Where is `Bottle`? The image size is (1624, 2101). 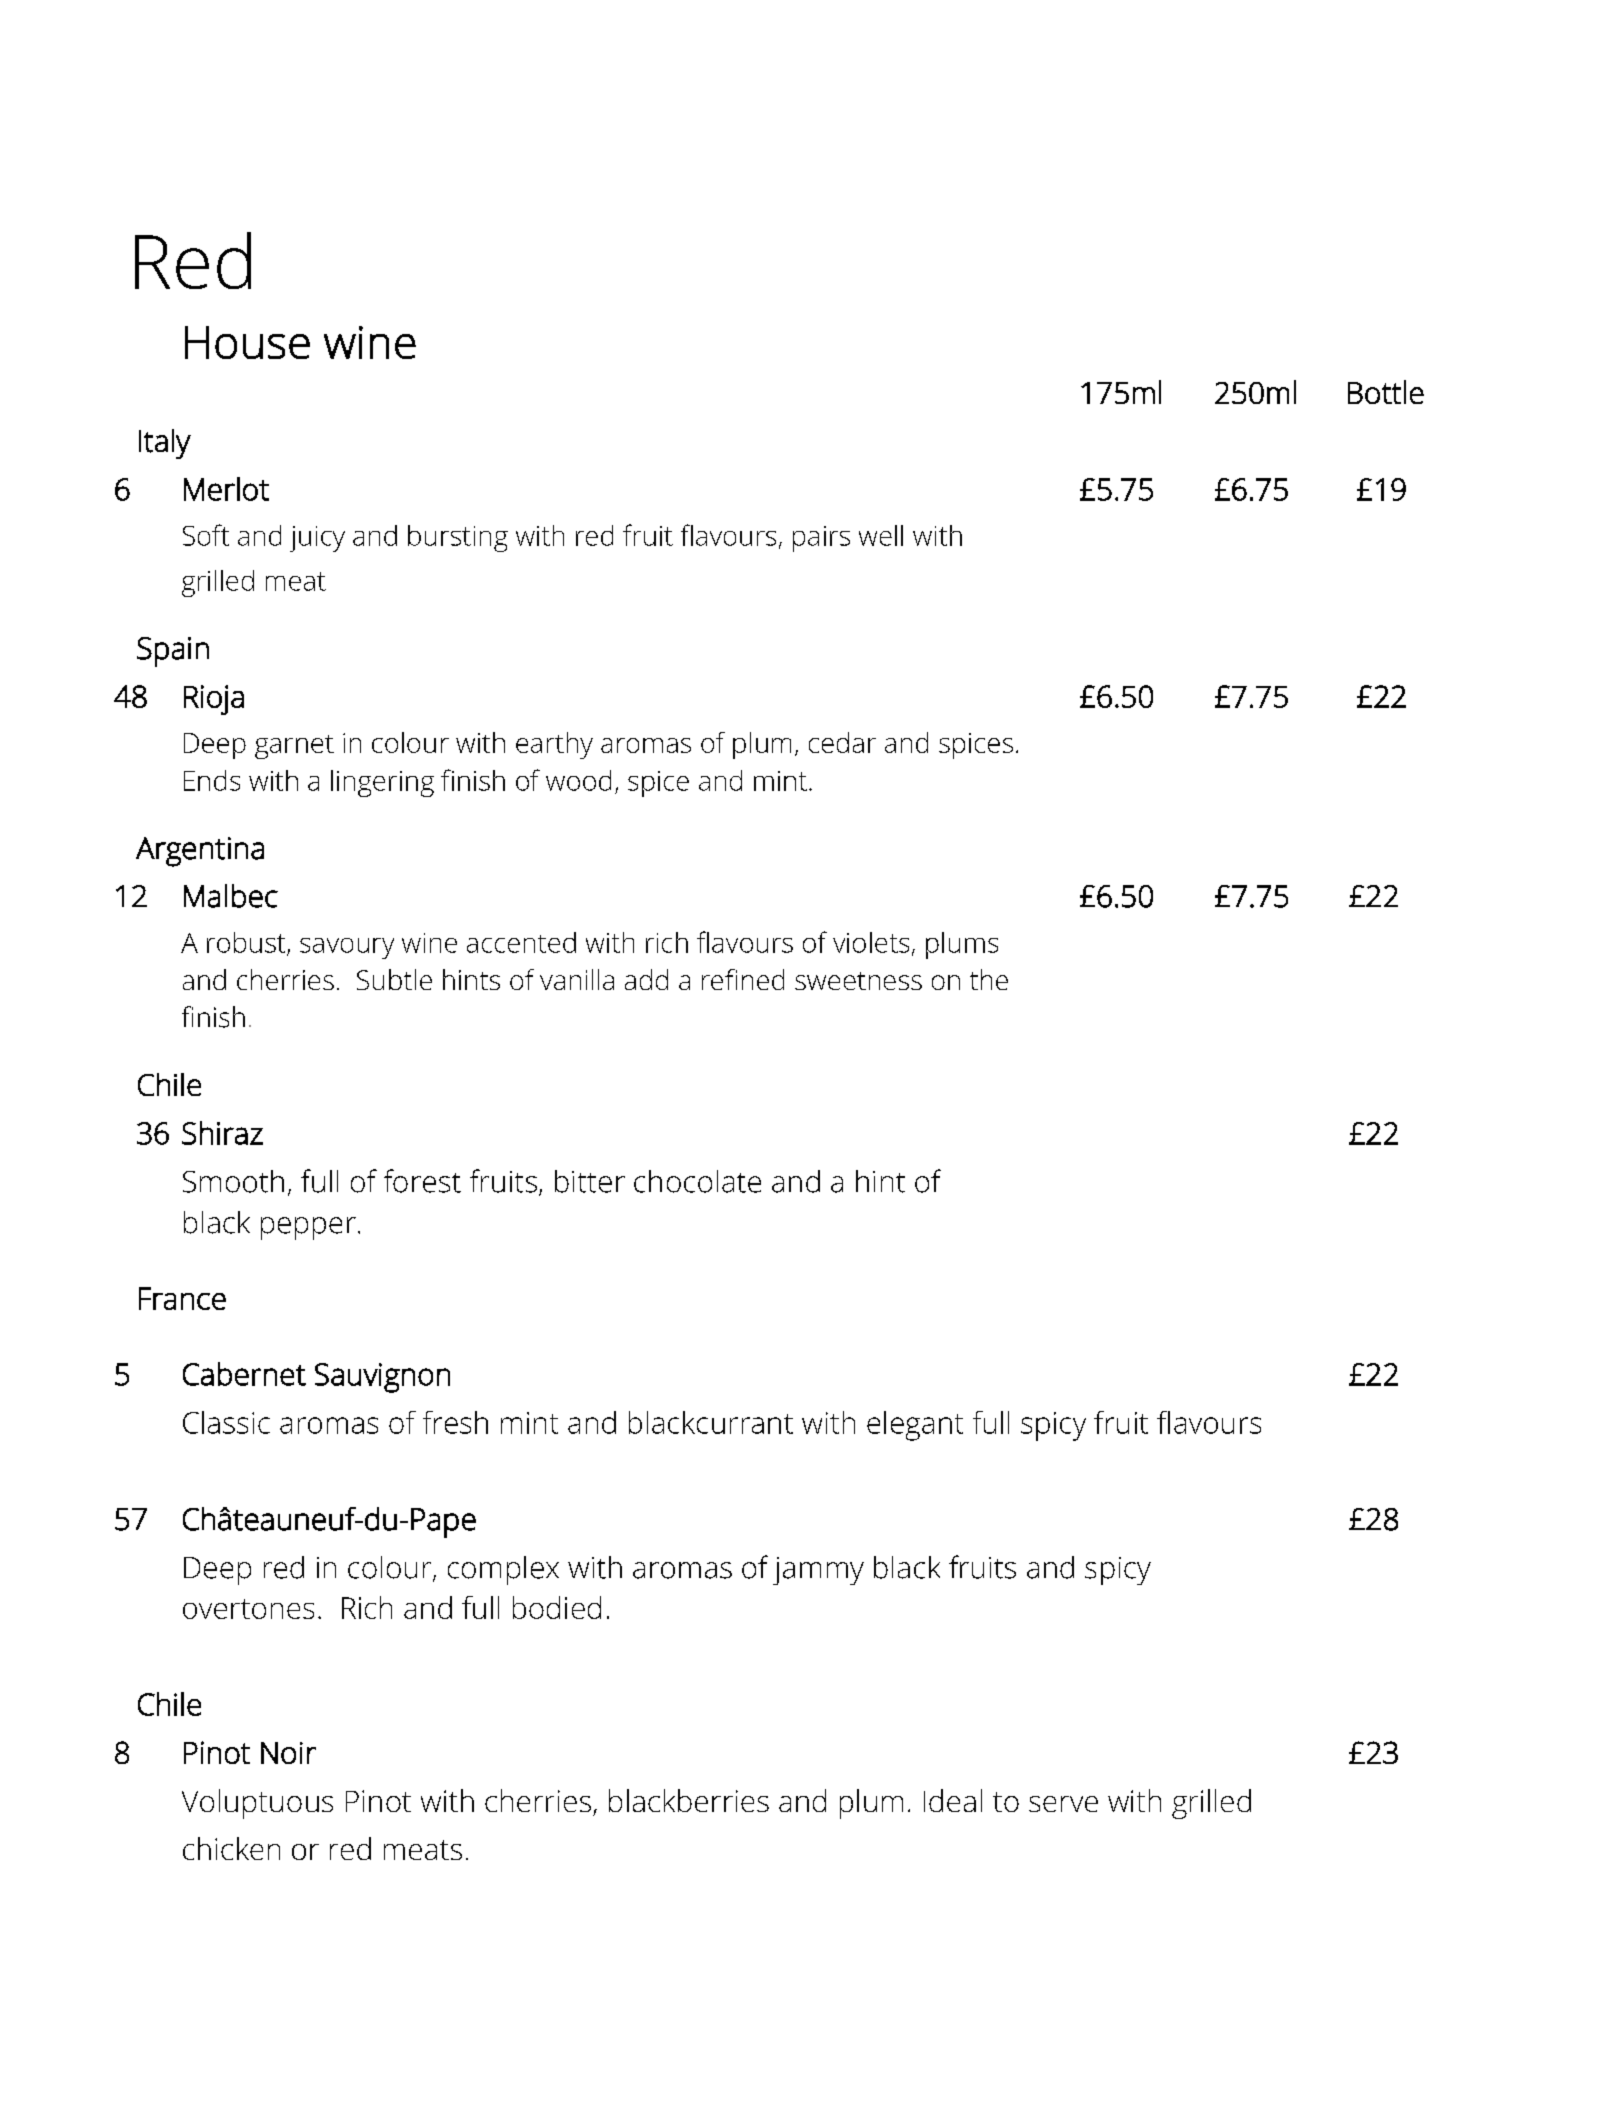
Bottle is located at coordinates (1386, 392).
